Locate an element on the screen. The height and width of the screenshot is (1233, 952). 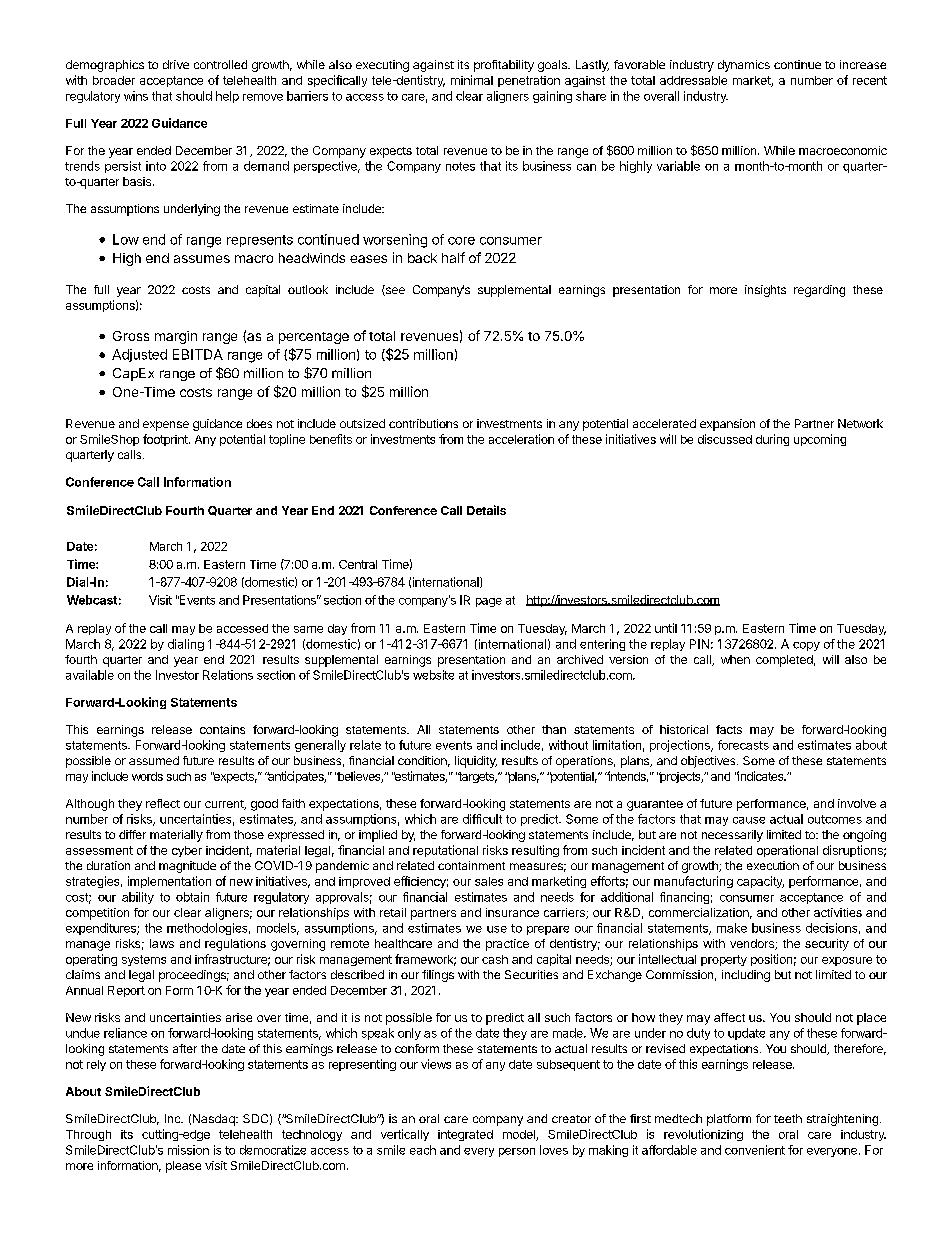
implementation is located at coordinates (169, 882).
